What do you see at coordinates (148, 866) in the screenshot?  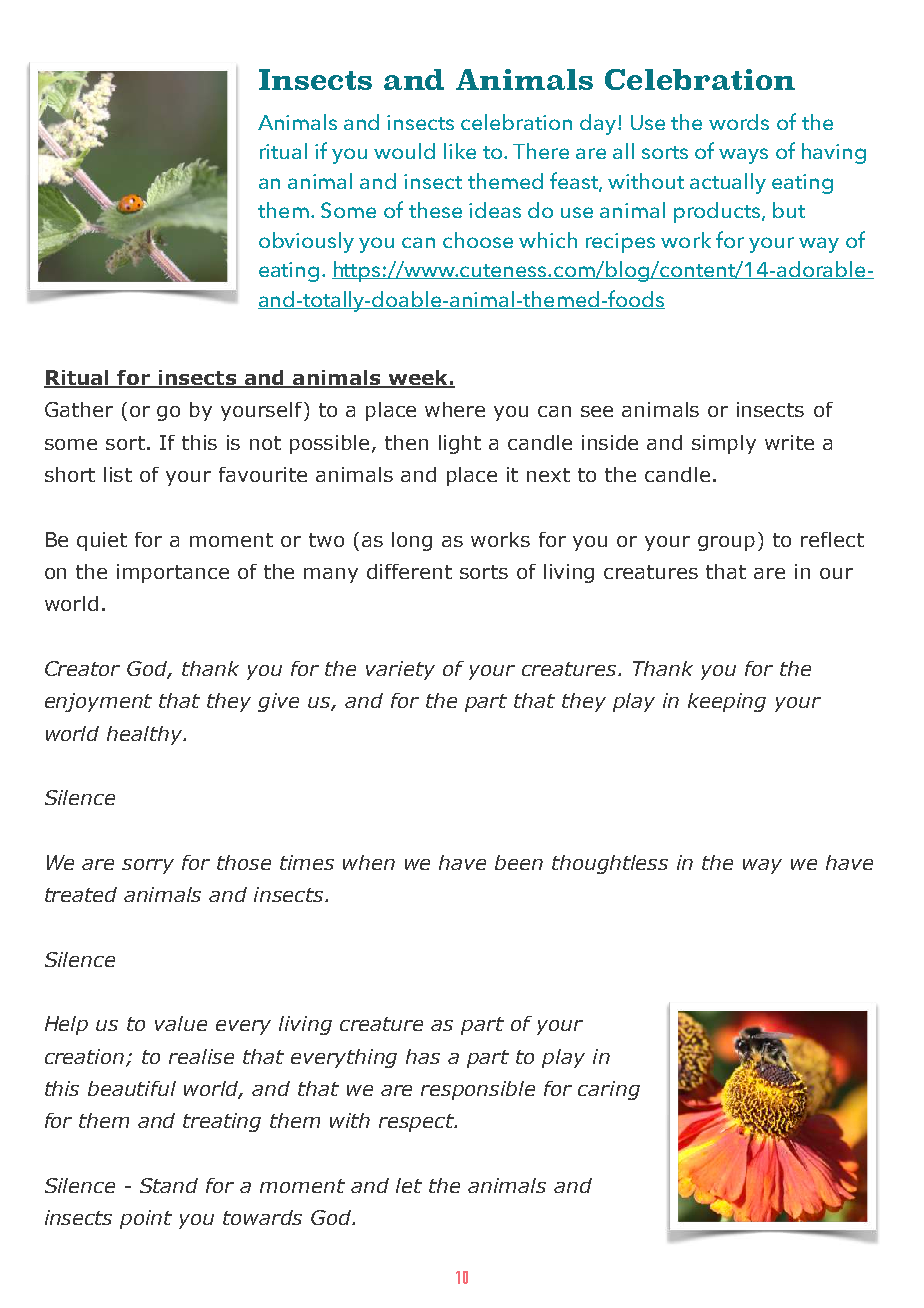 I see `sorry` at bounding box center [148, 866].
